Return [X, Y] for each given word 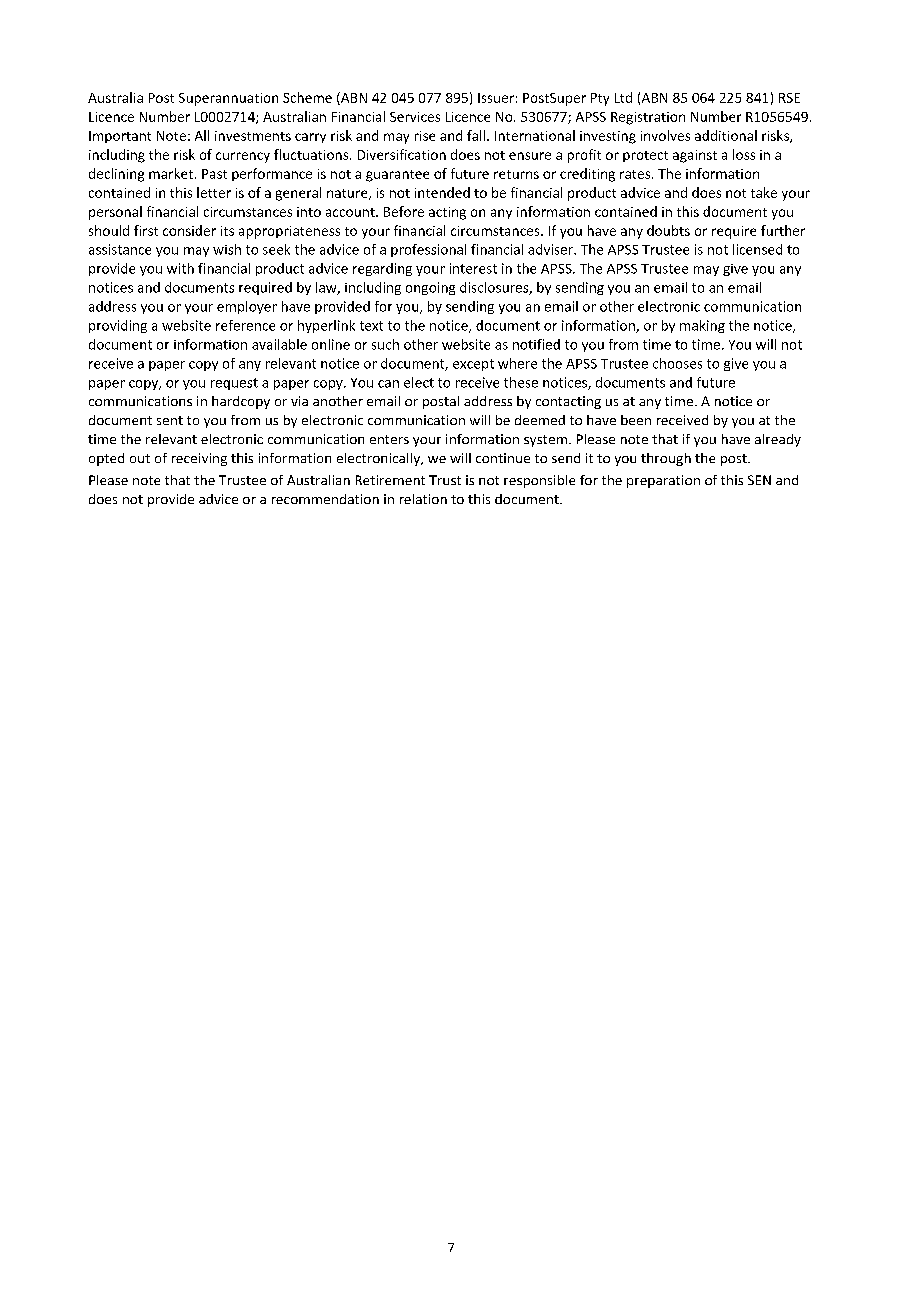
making [702, 326]
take [764, 192]
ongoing [430, 288]
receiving [199, 459]
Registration [648, 118]
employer [247, 307]
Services [415, 117]
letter [214, 192]
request [234, 384]
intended [442, 192]
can [388, 384]
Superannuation [228, 99]
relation [423, 499]
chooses [677, 363]
